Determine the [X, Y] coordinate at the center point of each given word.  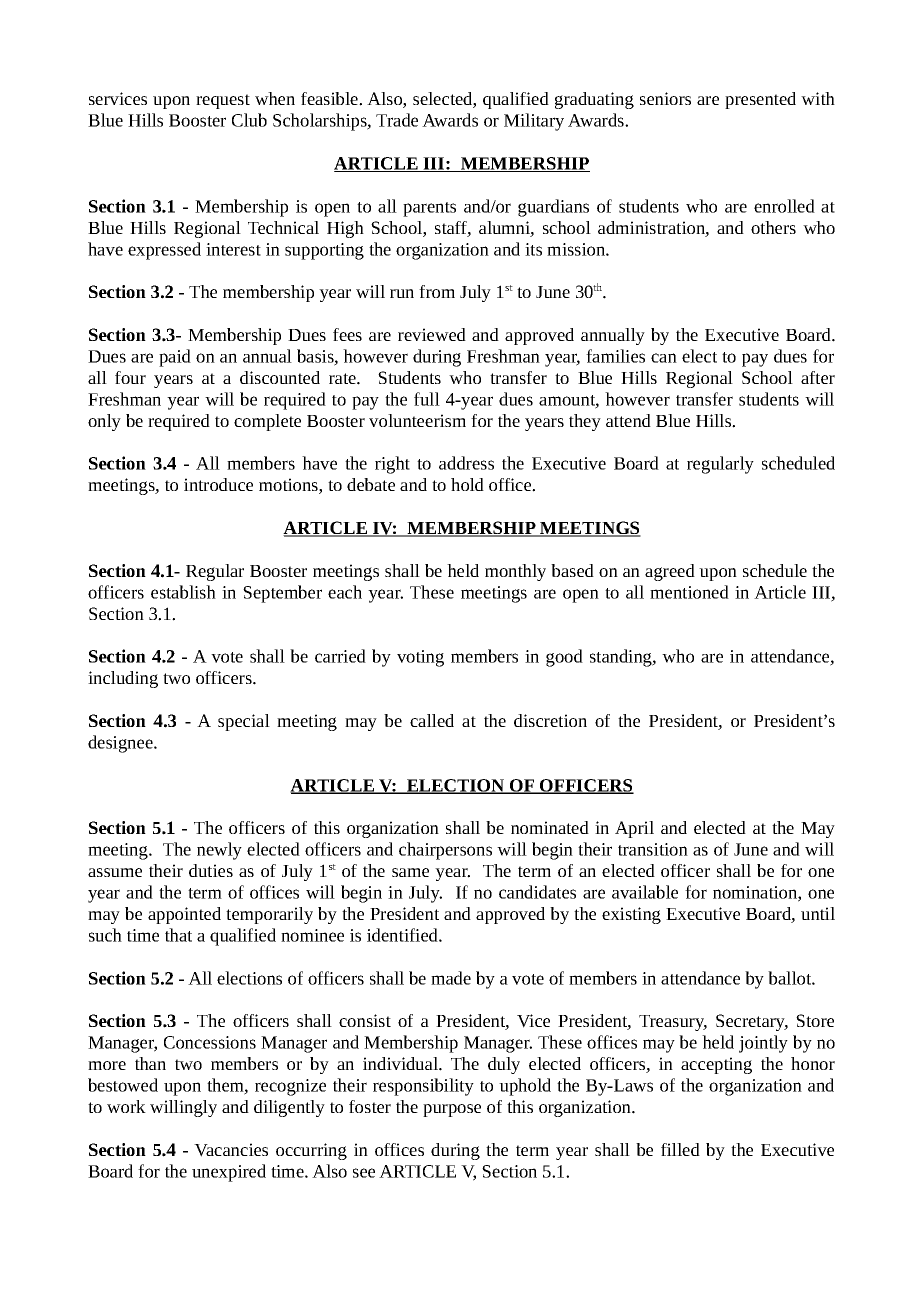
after [818, 377]
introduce [218, 484]
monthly [515, 572]
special [244, 722]
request [223, 101]
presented [760, 100]
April [634, 829]
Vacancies [231, 1150]
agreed [670, 572]
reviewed [432, 334]
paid [175, 358]
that [178, 935]
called [432, 720]
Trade [397, 120]
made [451, 978]
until [818, 913]
